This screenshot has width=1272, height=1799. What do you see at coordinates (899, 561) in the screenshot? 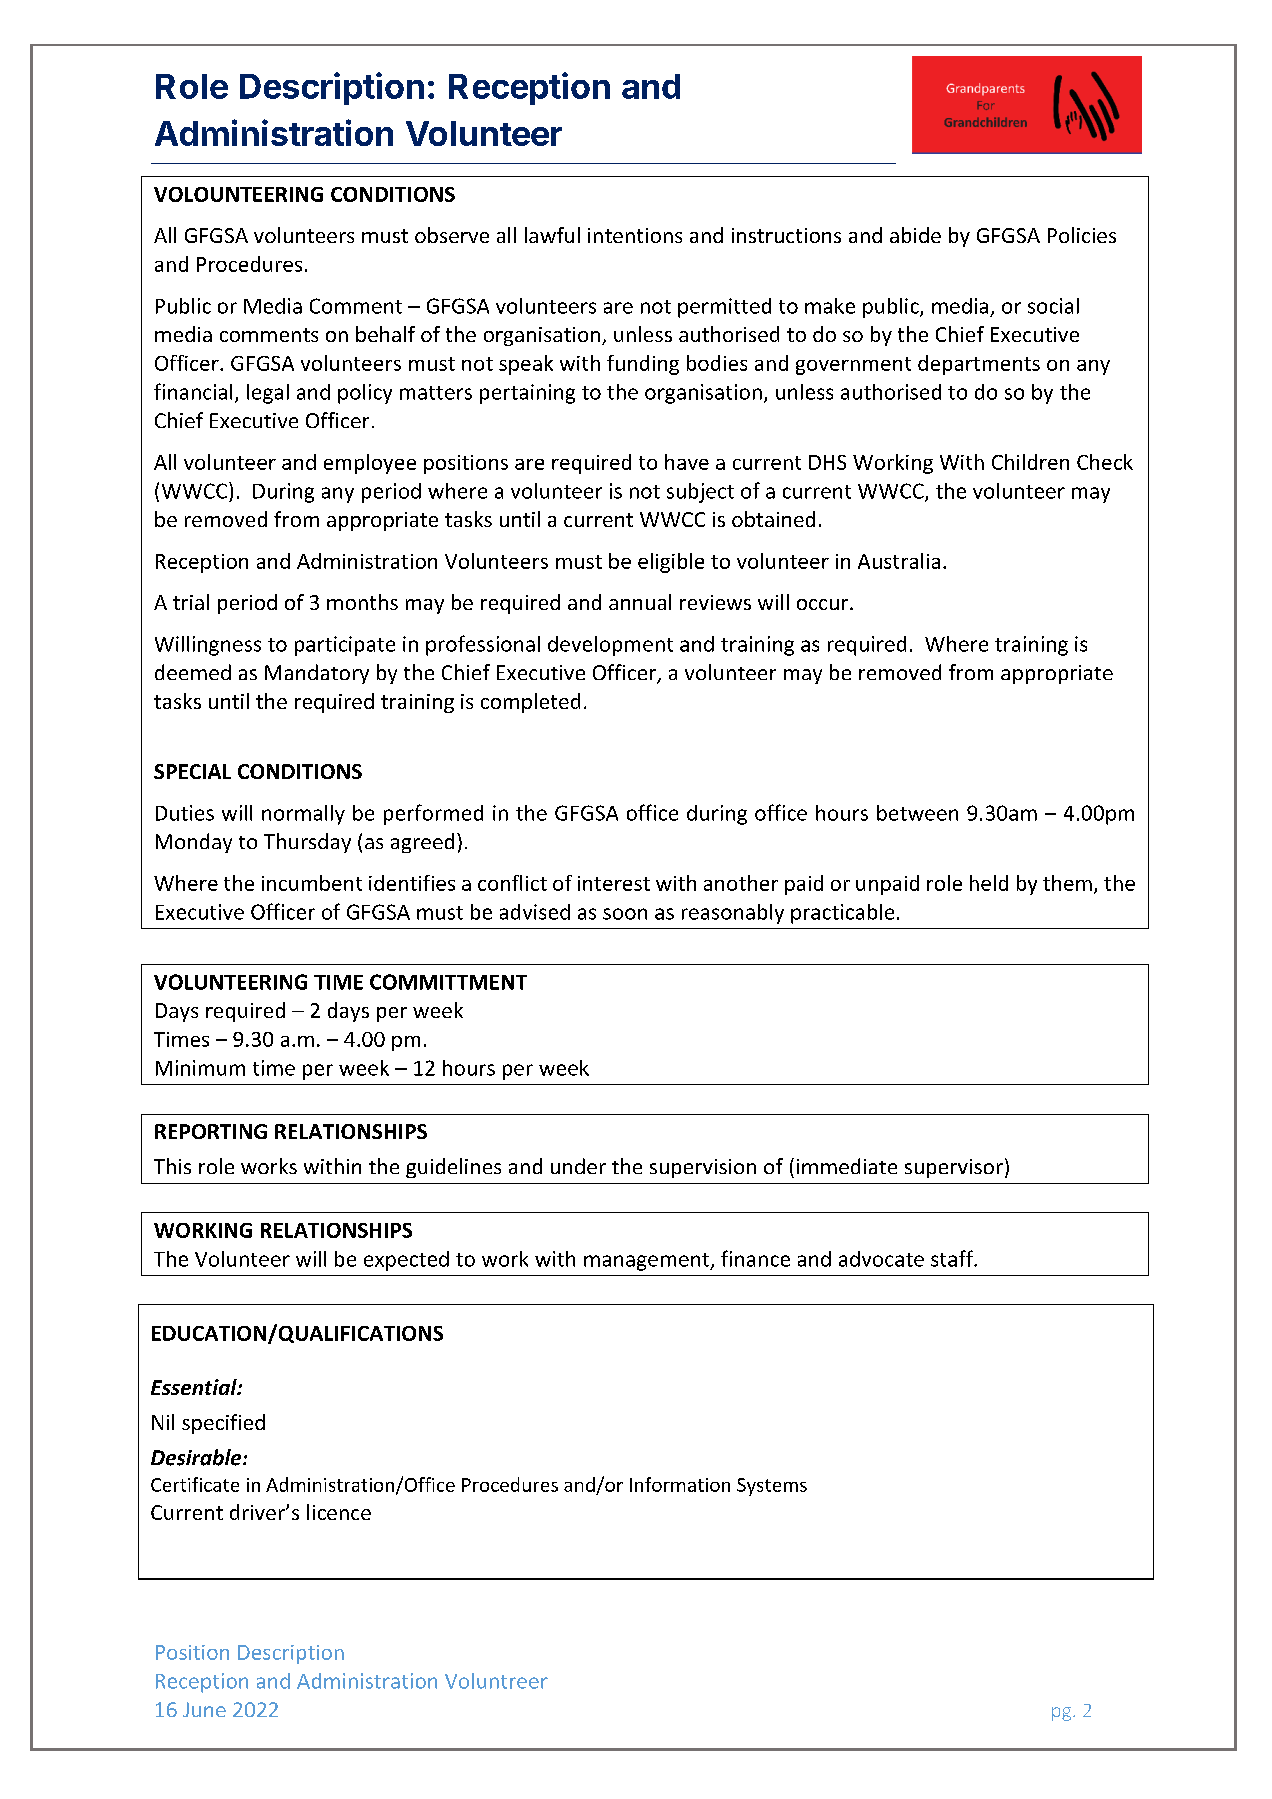
I see `Australia` at bounding box center [899, 561].
